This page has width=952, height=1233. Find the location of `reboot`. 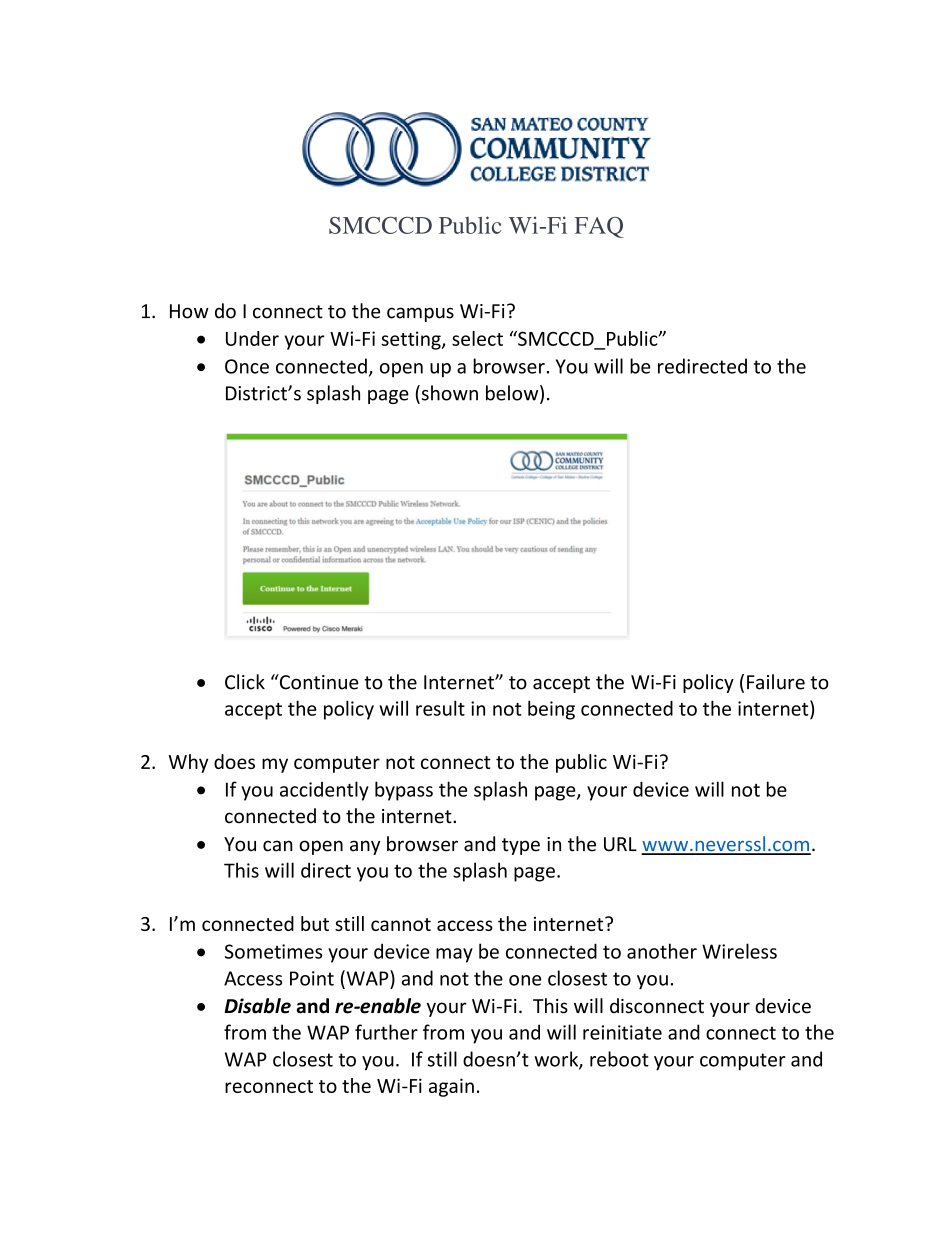

reboot is located at coordinates (619, 1059).
